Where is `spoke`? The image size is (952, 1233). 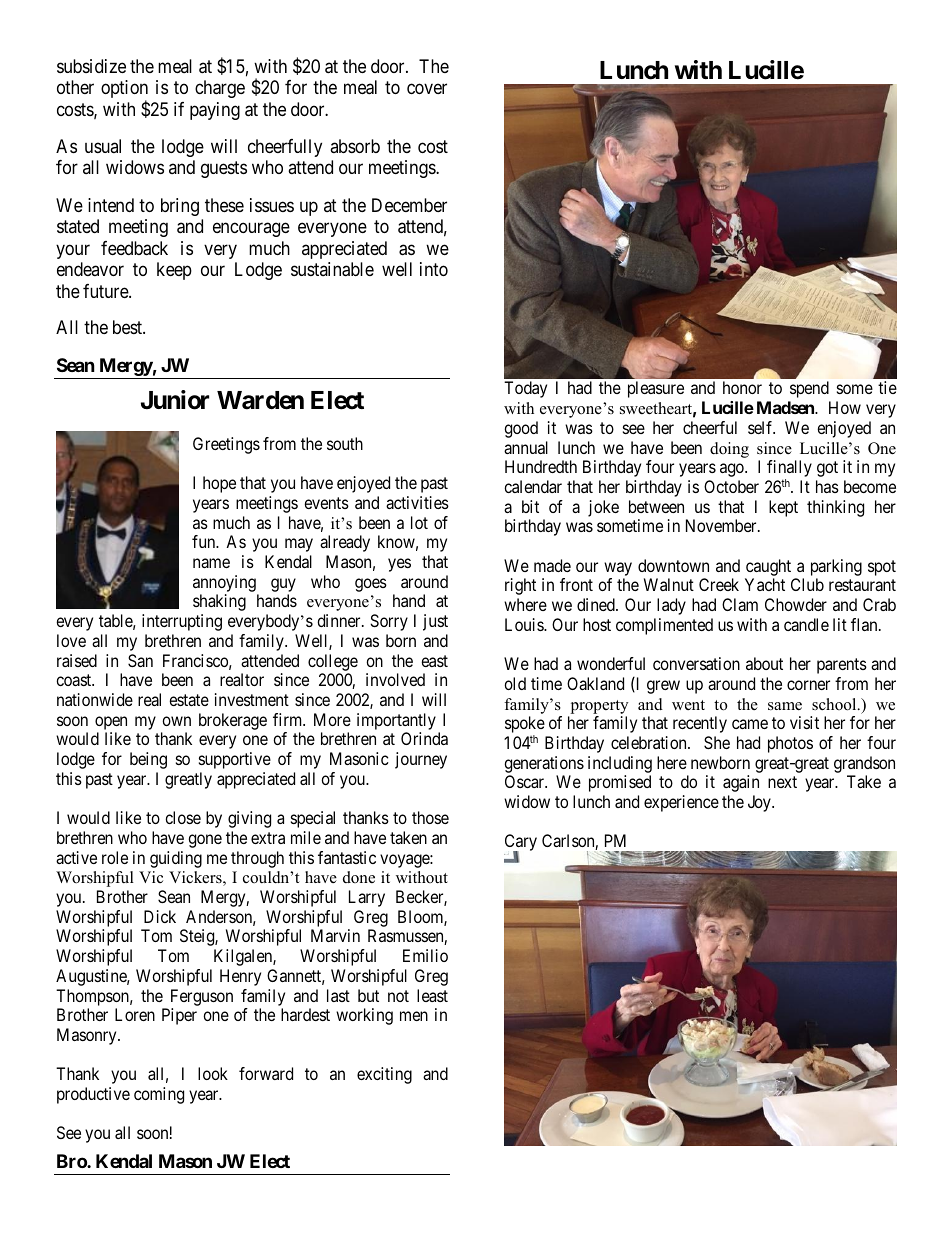 spoke is located at coordinates (525, 726).
